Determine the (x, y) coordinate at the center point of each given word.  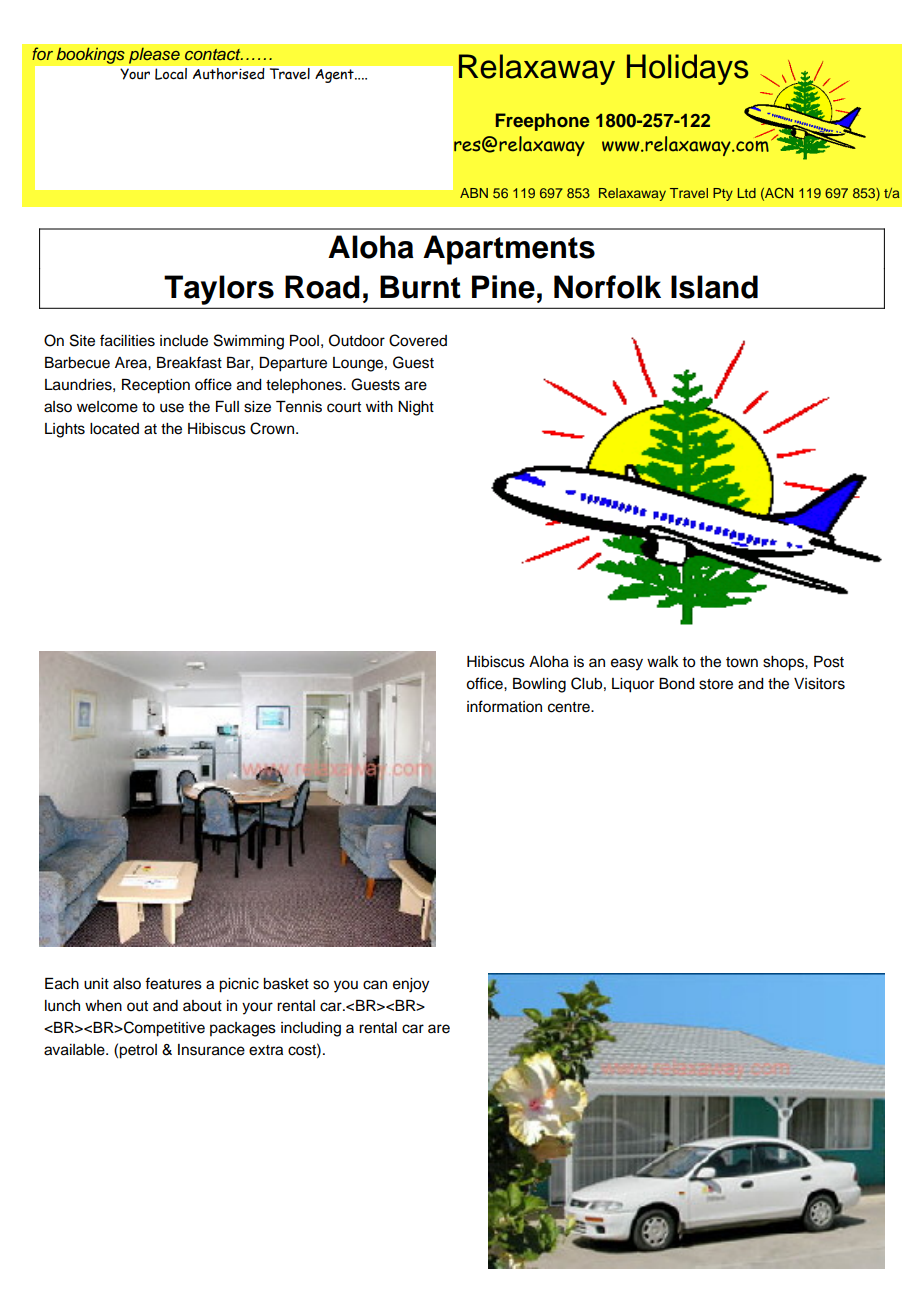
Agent (335, 76)
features (173, 983)
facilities (127, 340)
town (742, 662)
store (716, 684)
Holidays (688, 69)
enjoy (411, 985)
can (375, 985)
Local (171, 74)
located (114, 429)
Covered (418, 340)
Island (714, 287)
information (504, 706)
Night (416, 408)
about (202, 1006)
